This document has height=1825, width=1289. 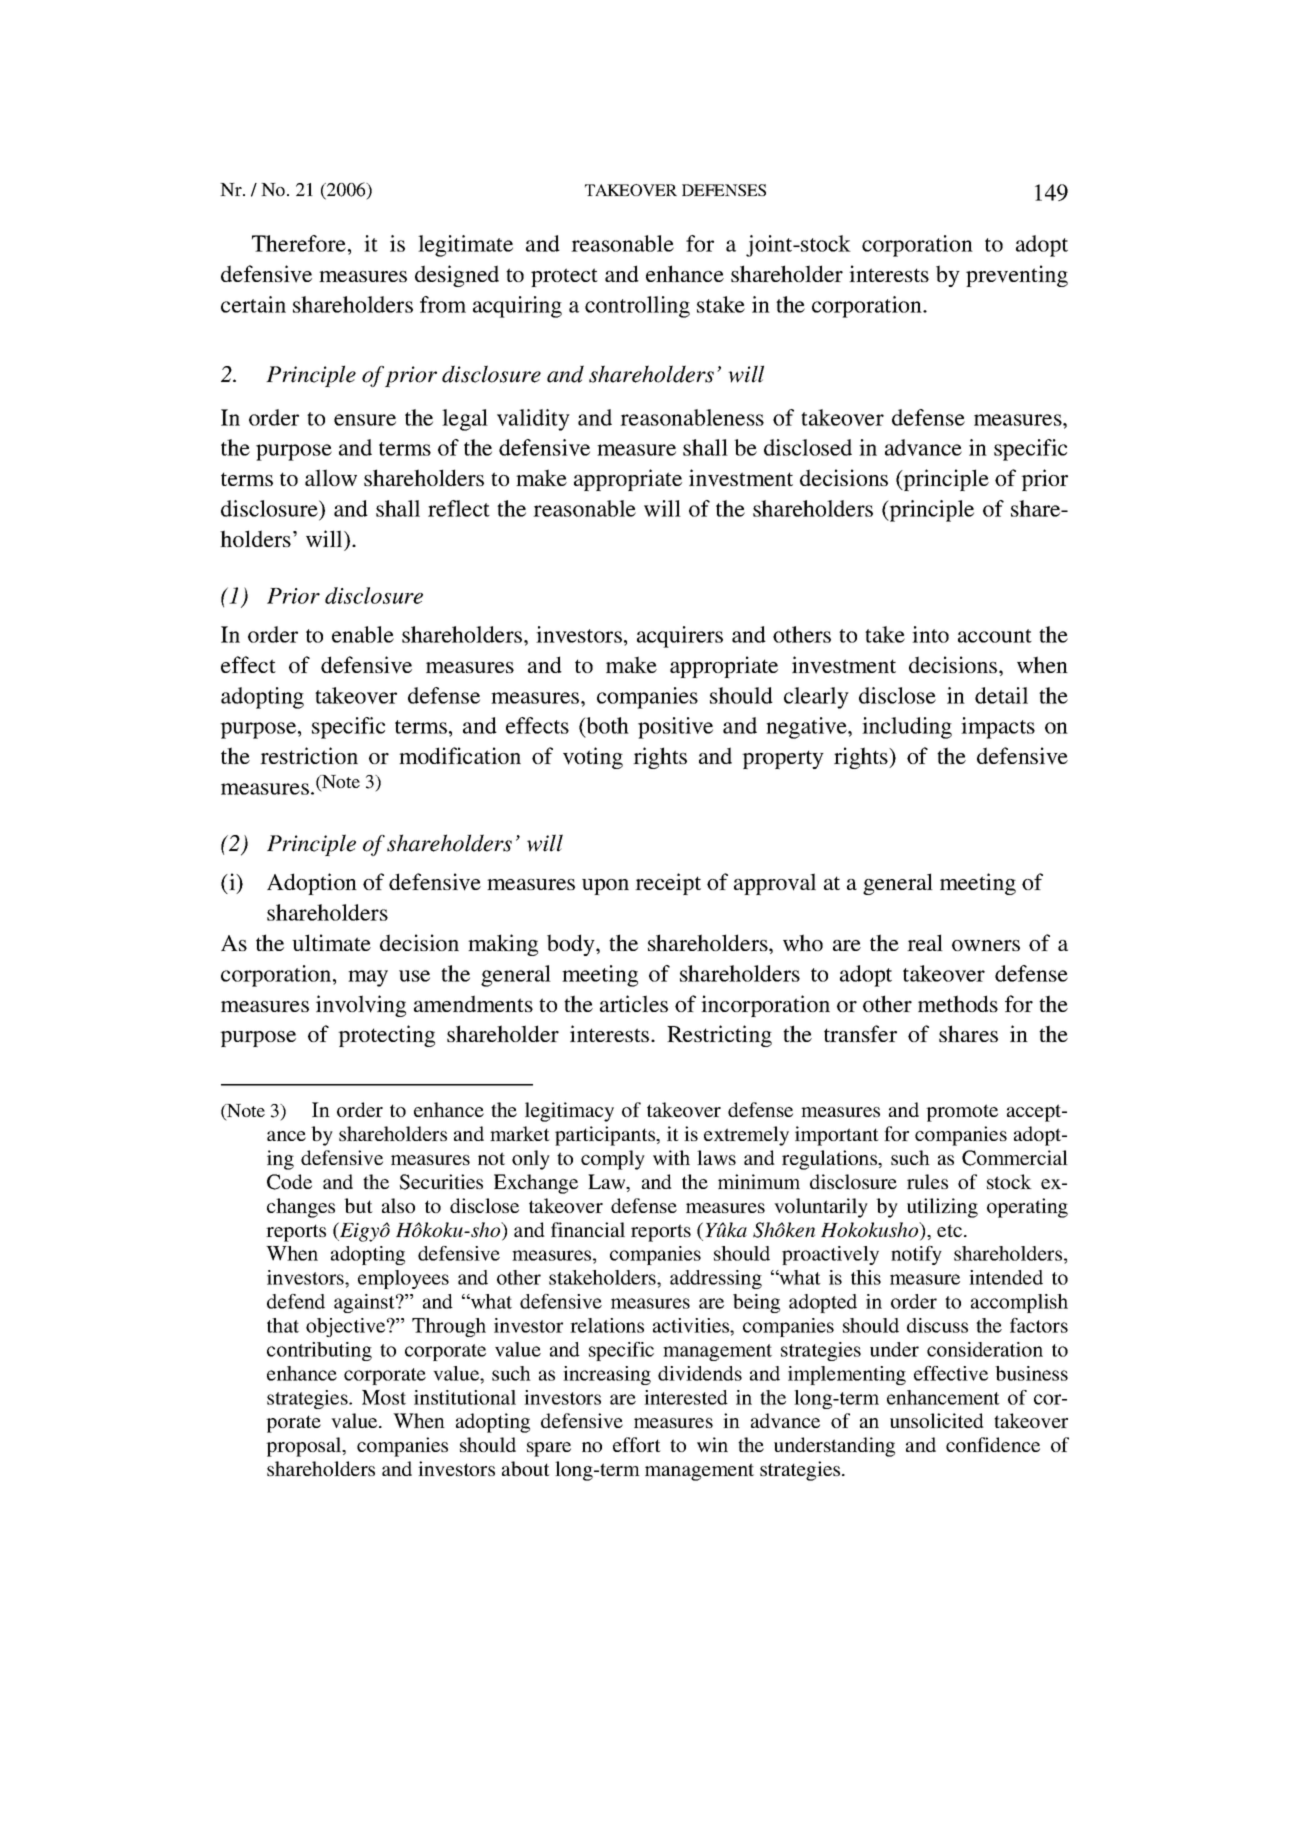 I want to click on controlling, so click(x=637, y=307).
